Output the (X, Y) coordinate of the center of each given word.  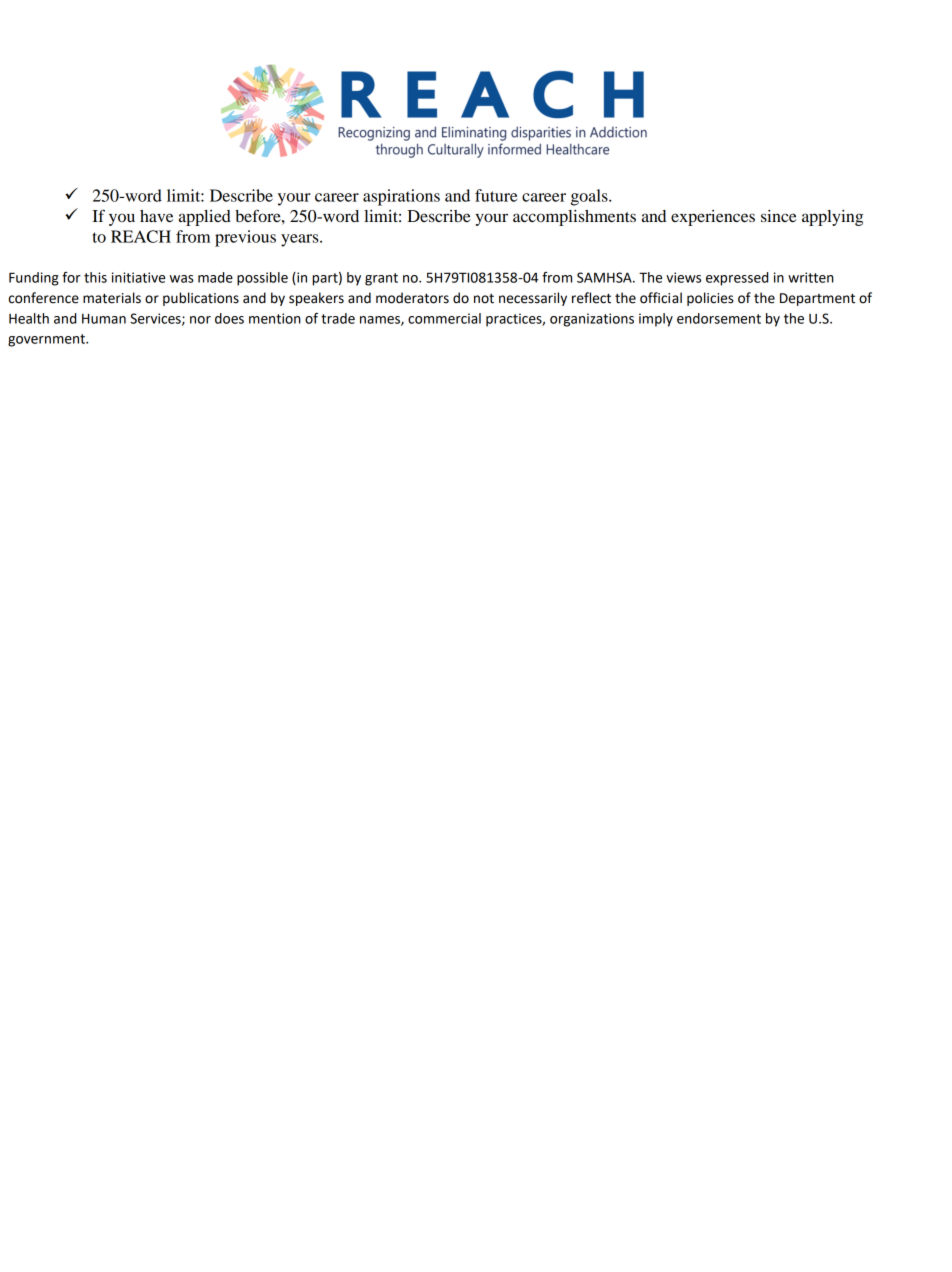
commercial (444, 318)
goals (590, 197)
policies (710, 299)
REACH (141, 236)
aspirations (401, 197)
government (47, 340)
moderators (412, 298)
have (156, 216)
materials (112, 298)
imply (656, 320)
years (301, 240)
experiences (713, 218)
